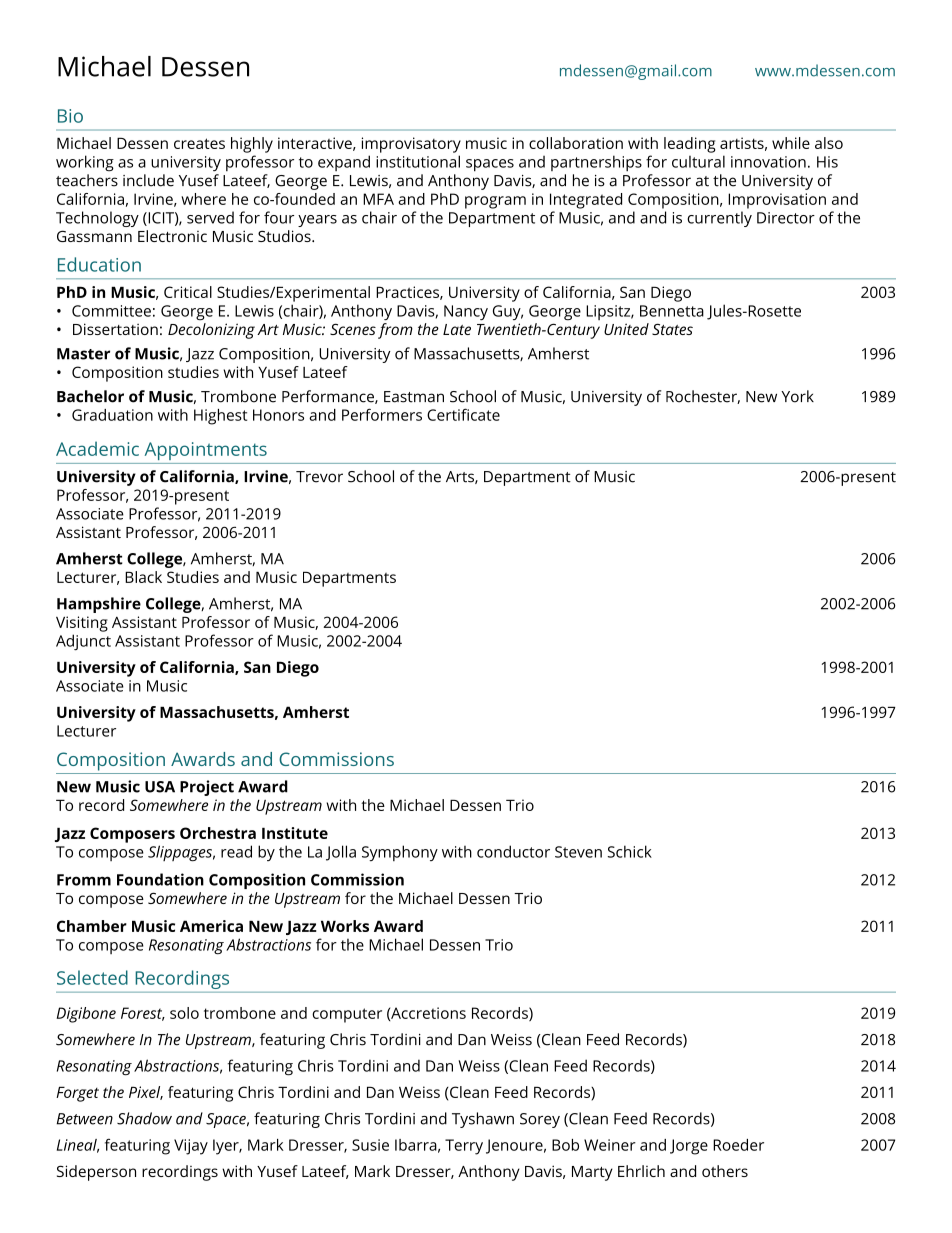 The image size is (952, 1233). What do you see at coordinates (768, 162) in the page?
I see `innovation` at bounding box center [768, 162].
